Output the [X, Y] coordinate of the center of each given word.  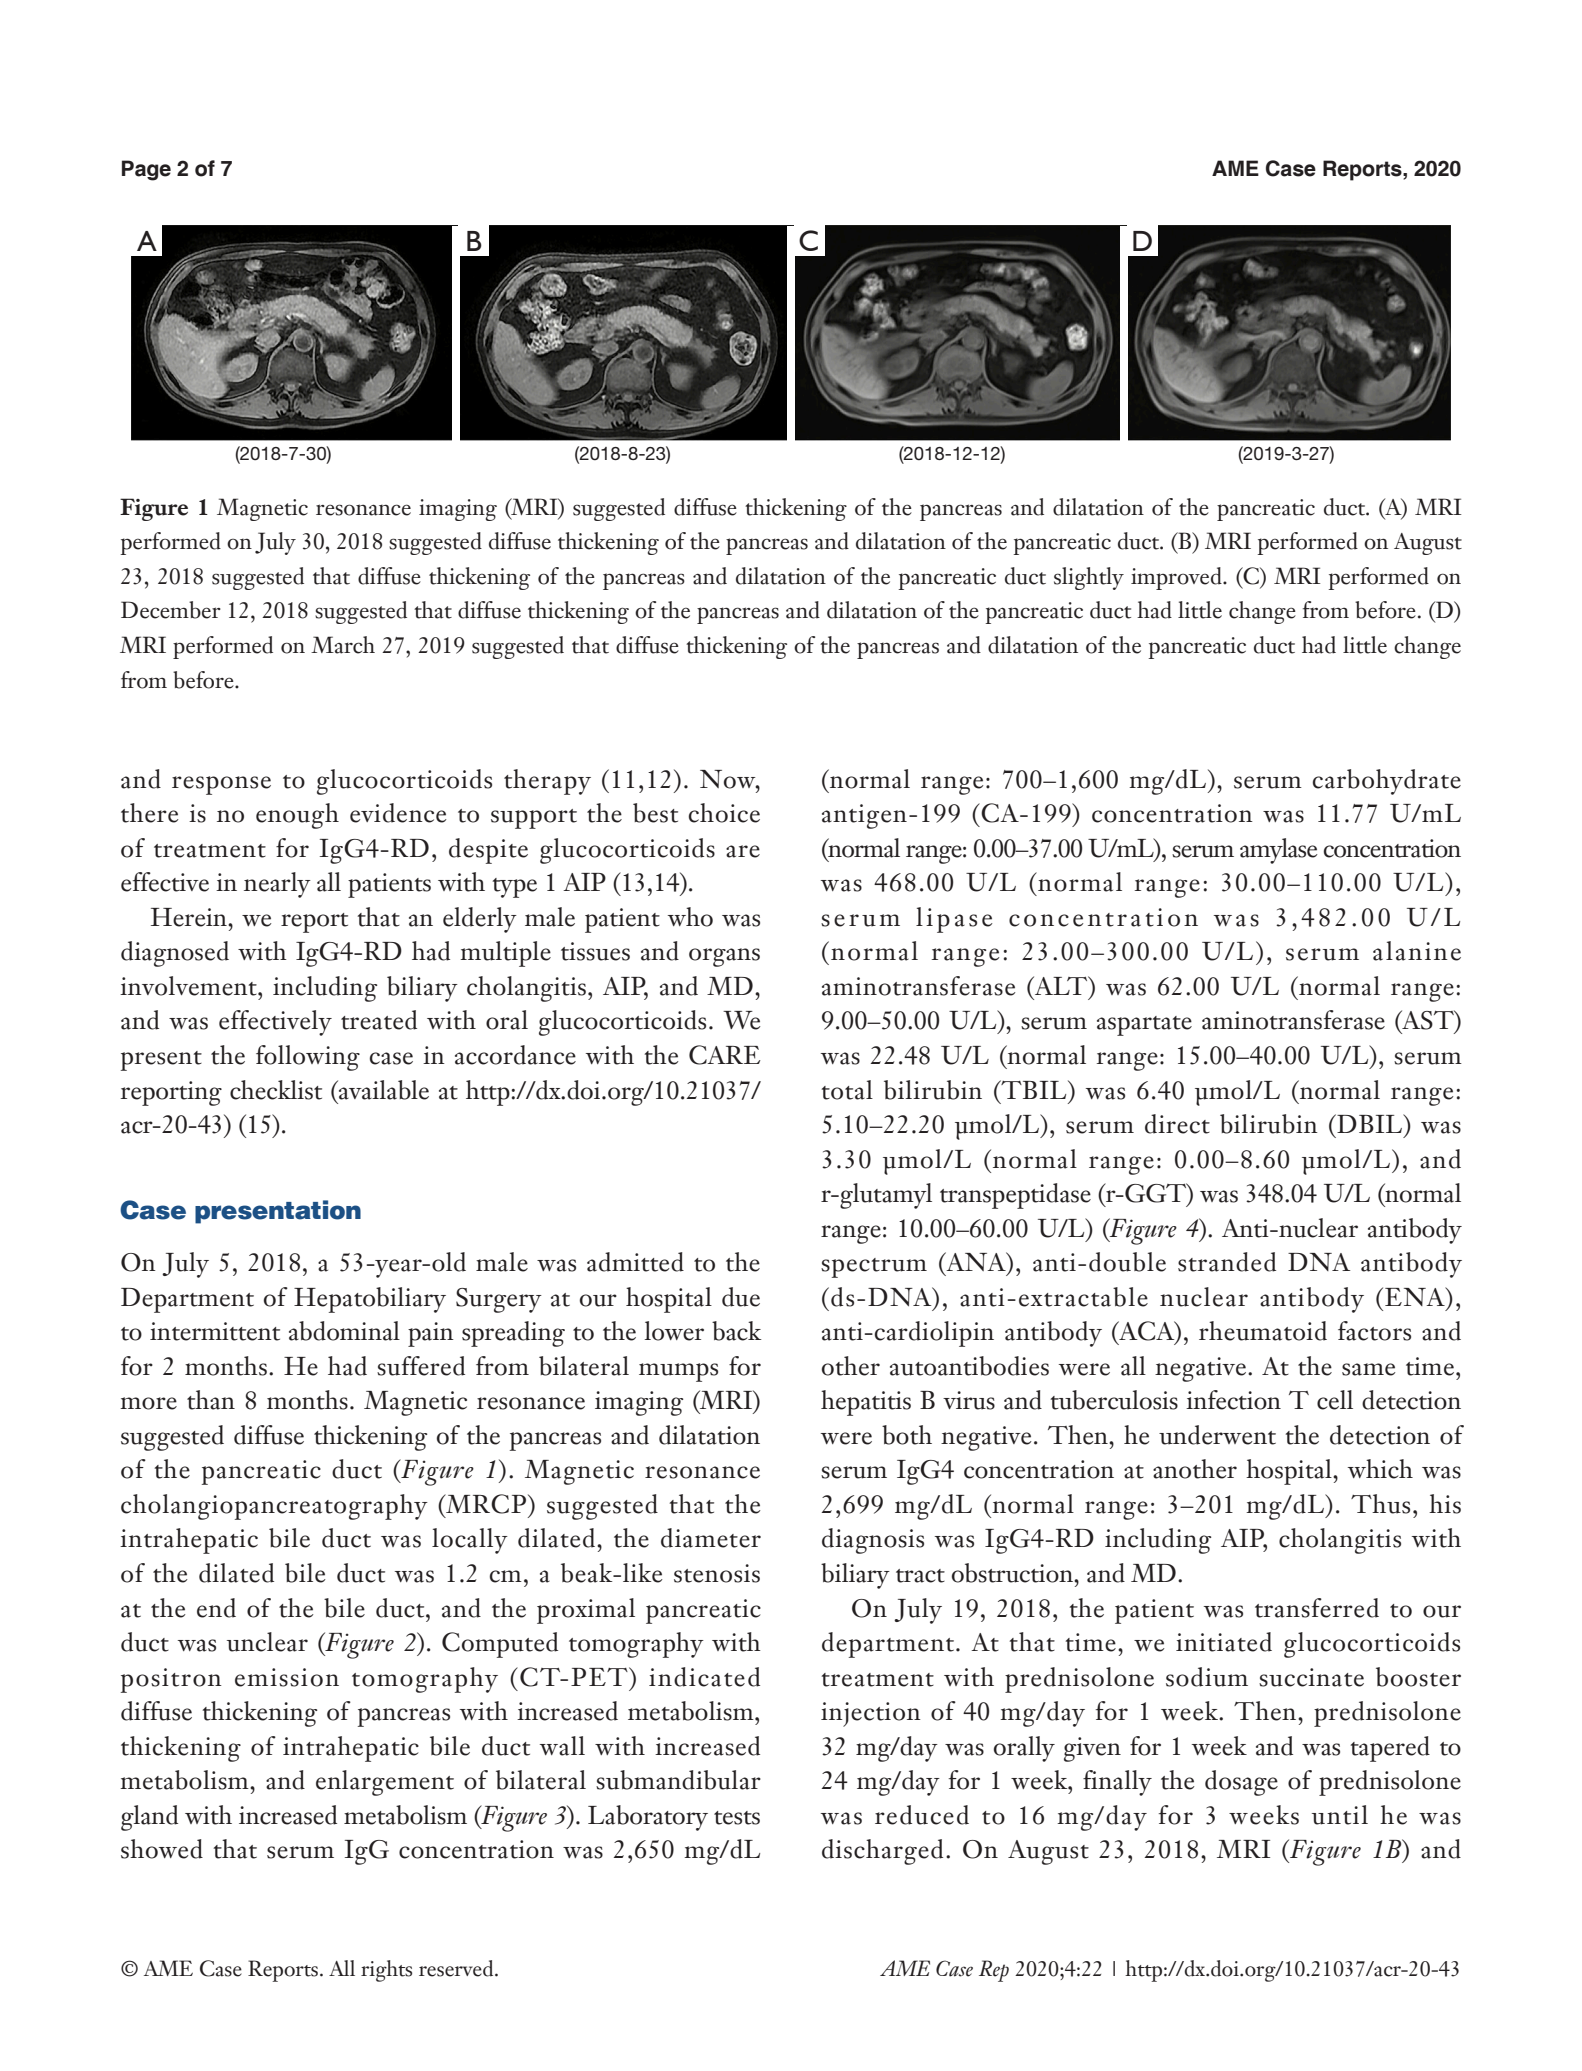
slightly [1089, 578]
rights [386, 1971]
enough [297, 816]
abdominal [344, 1331]
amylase [1278, 851]
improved [1177, 578]
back [736, 1331]
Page [146, 170]
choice [724, 813]
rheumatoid [1263, 1331]
